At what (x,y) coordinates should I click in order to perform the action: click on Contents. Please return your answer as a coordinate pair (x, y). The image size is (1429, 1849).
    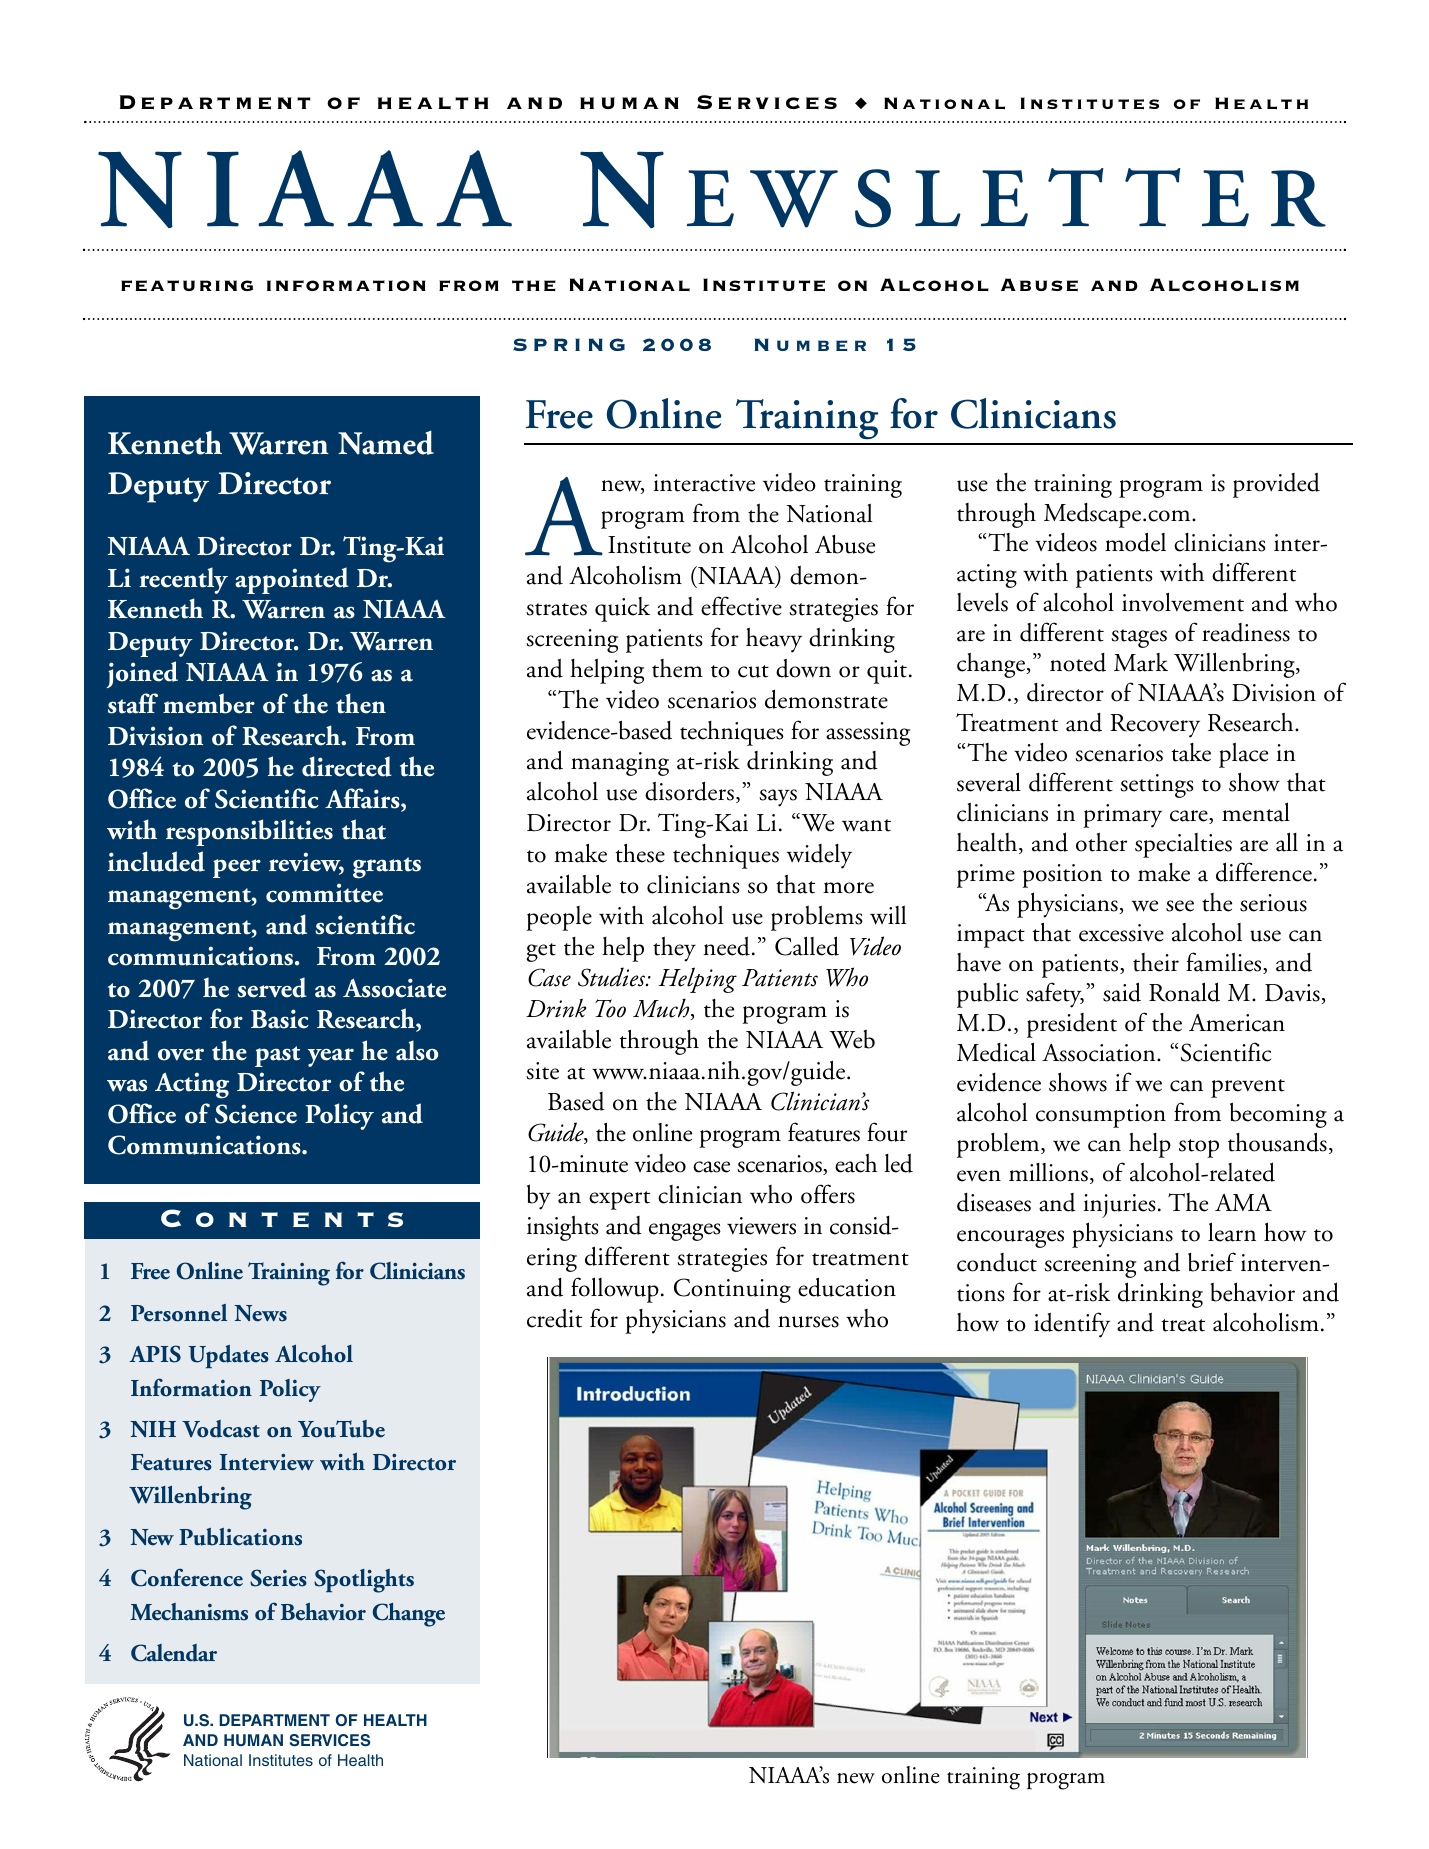
    Looking at the image, I should click on (282, 1218).
